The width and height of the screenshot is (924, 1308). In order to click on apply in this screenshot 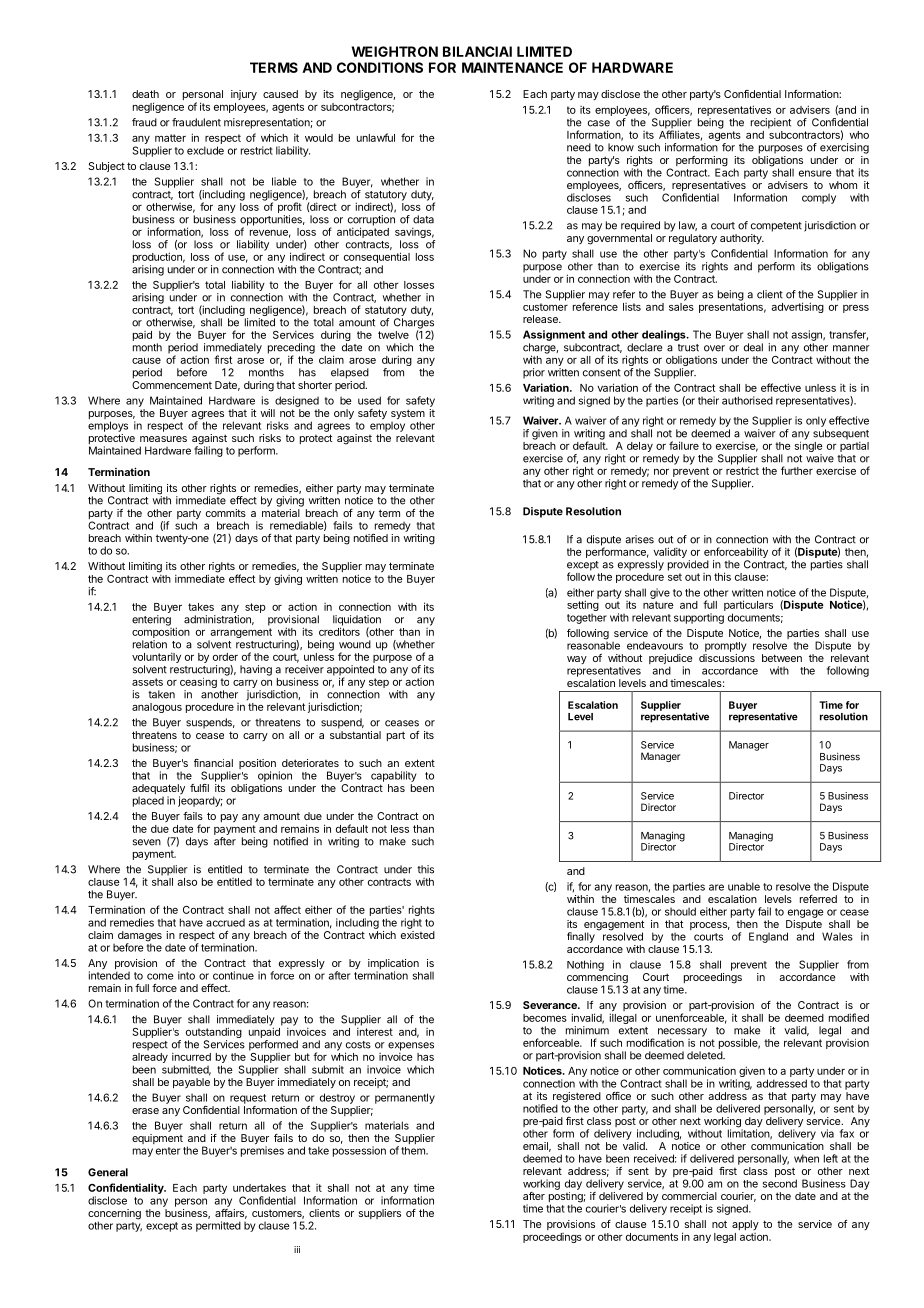, I will do `click(745, 1225)`.
